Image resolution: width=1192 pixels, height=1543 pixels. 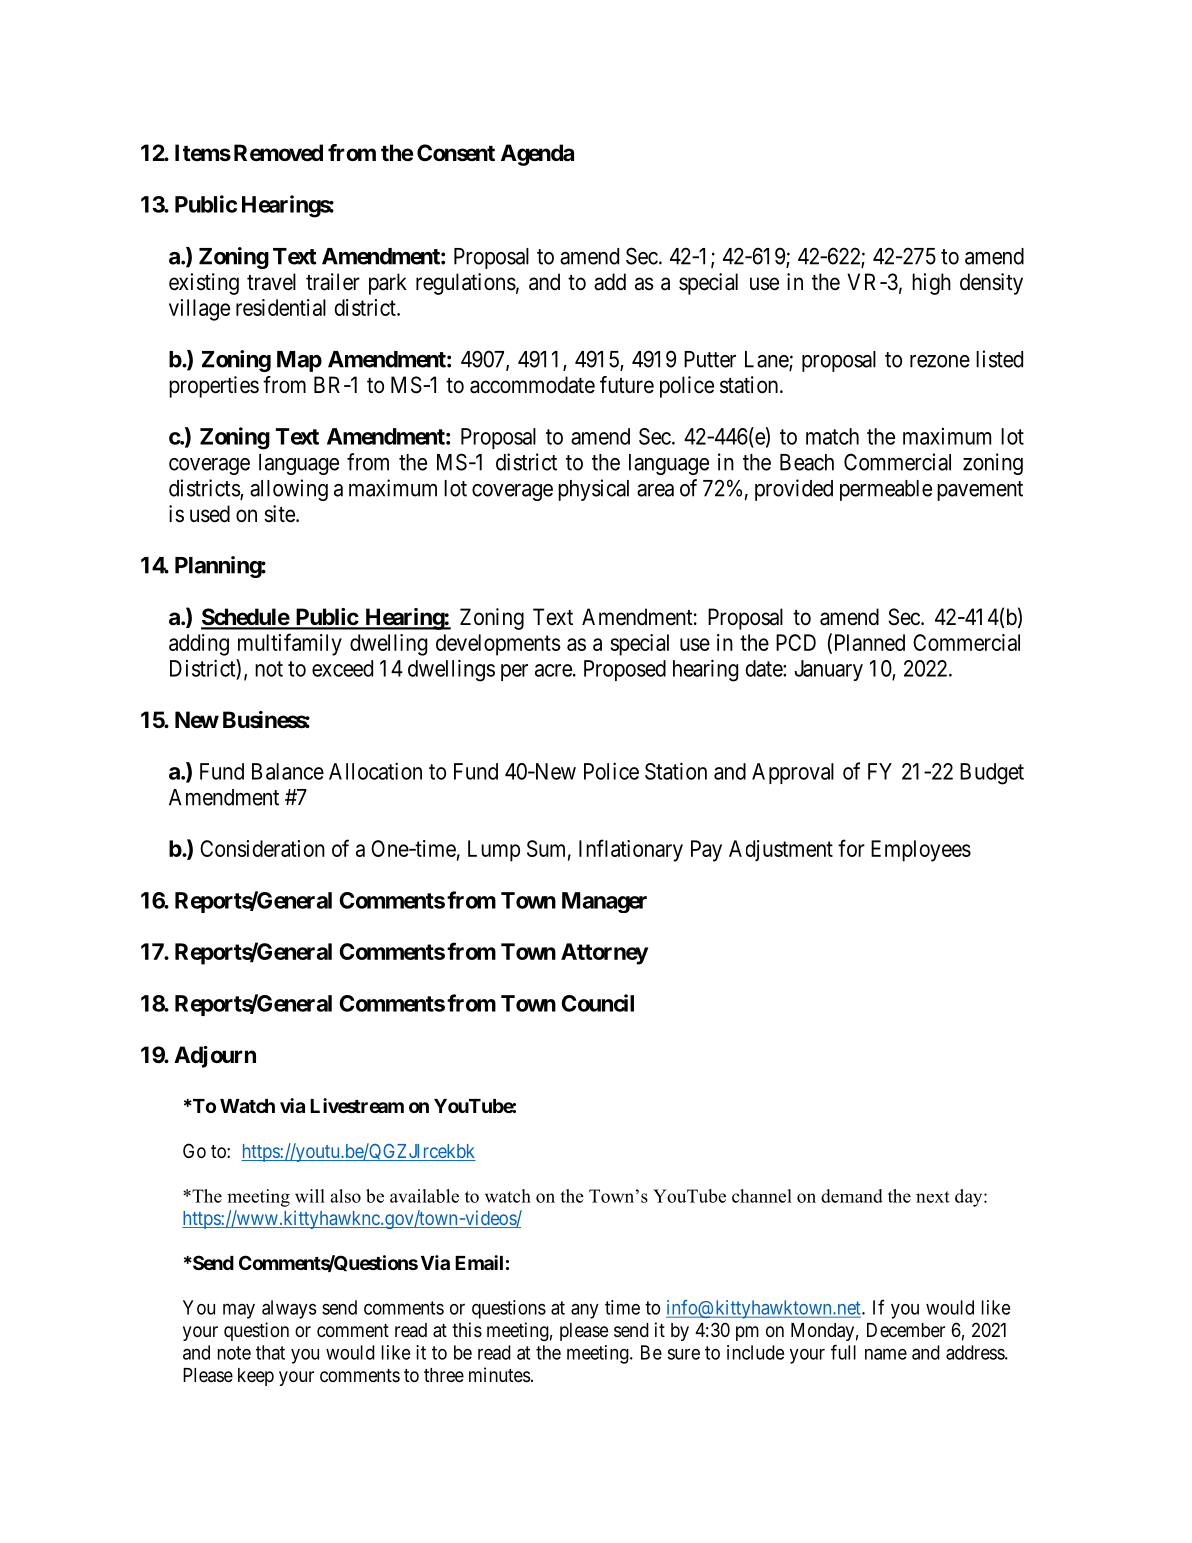 What do you see at coordinates (933, 1197) in the page?
I see `next` at bounding box center [933, 1197].
